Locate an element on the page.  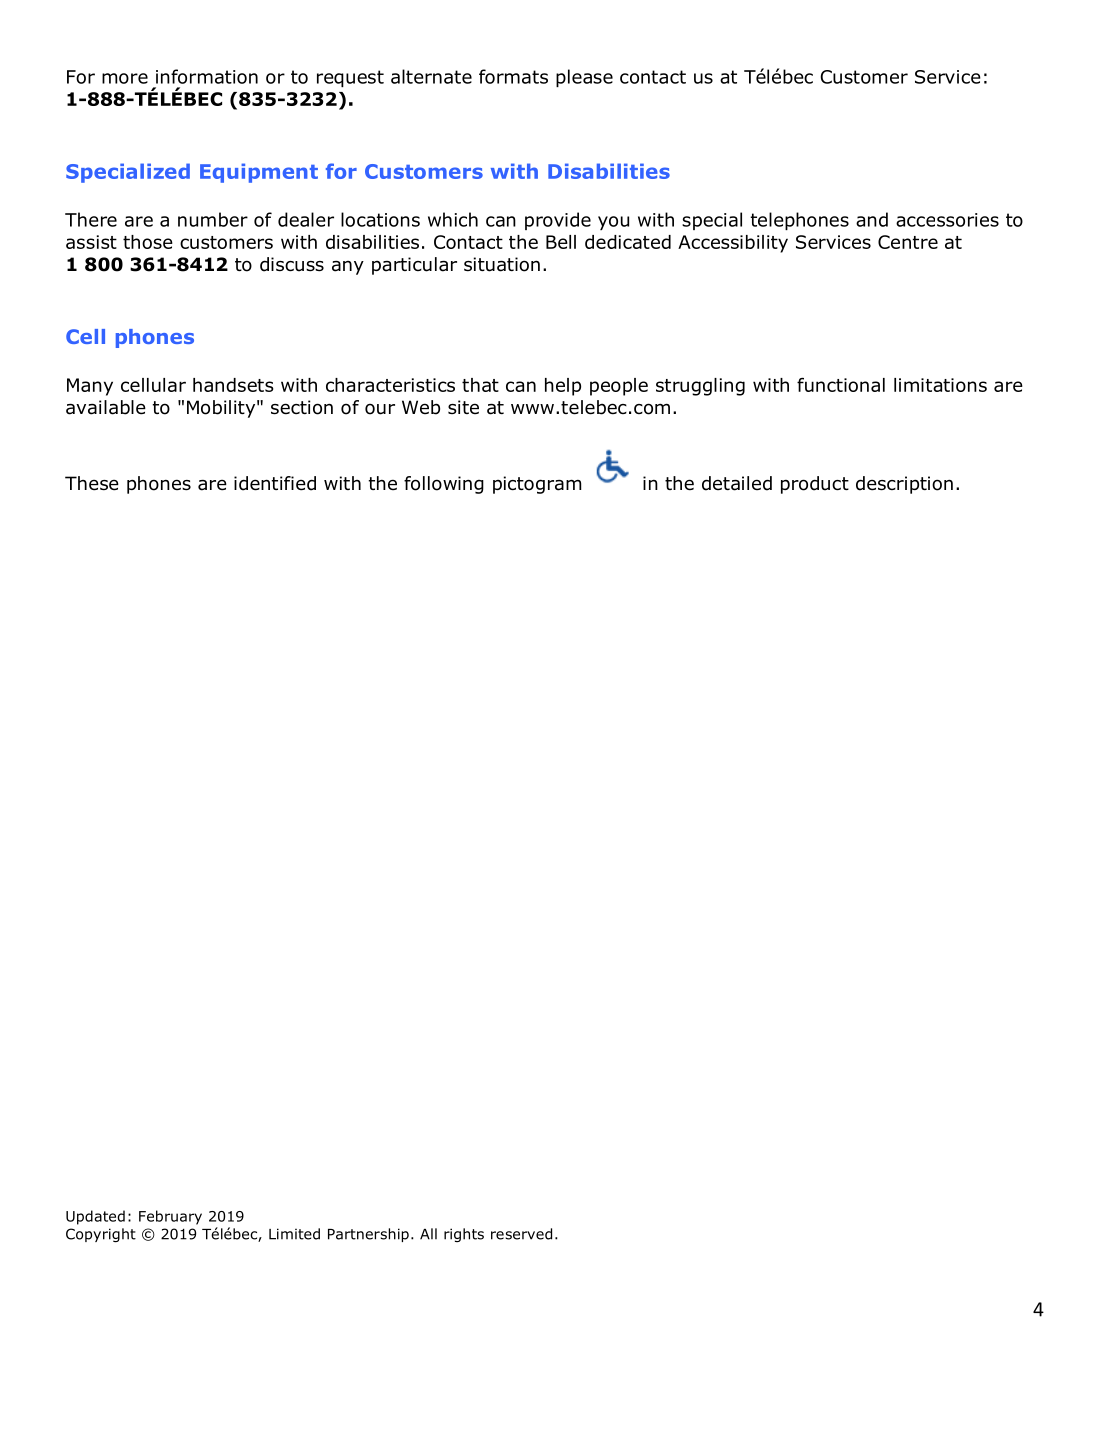
product is located at coordinates (815, 485).
